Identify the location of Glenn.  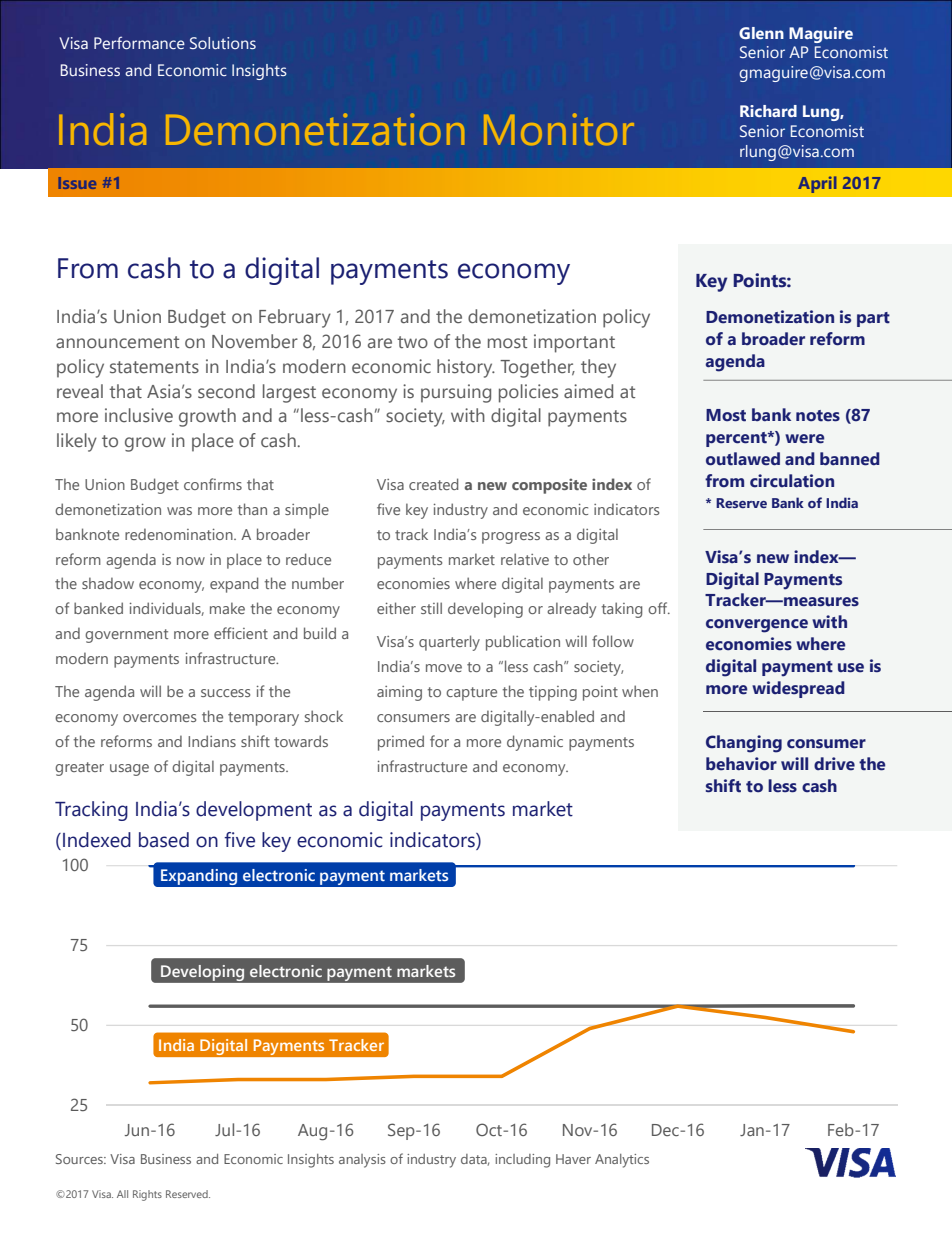
(761, 33).
